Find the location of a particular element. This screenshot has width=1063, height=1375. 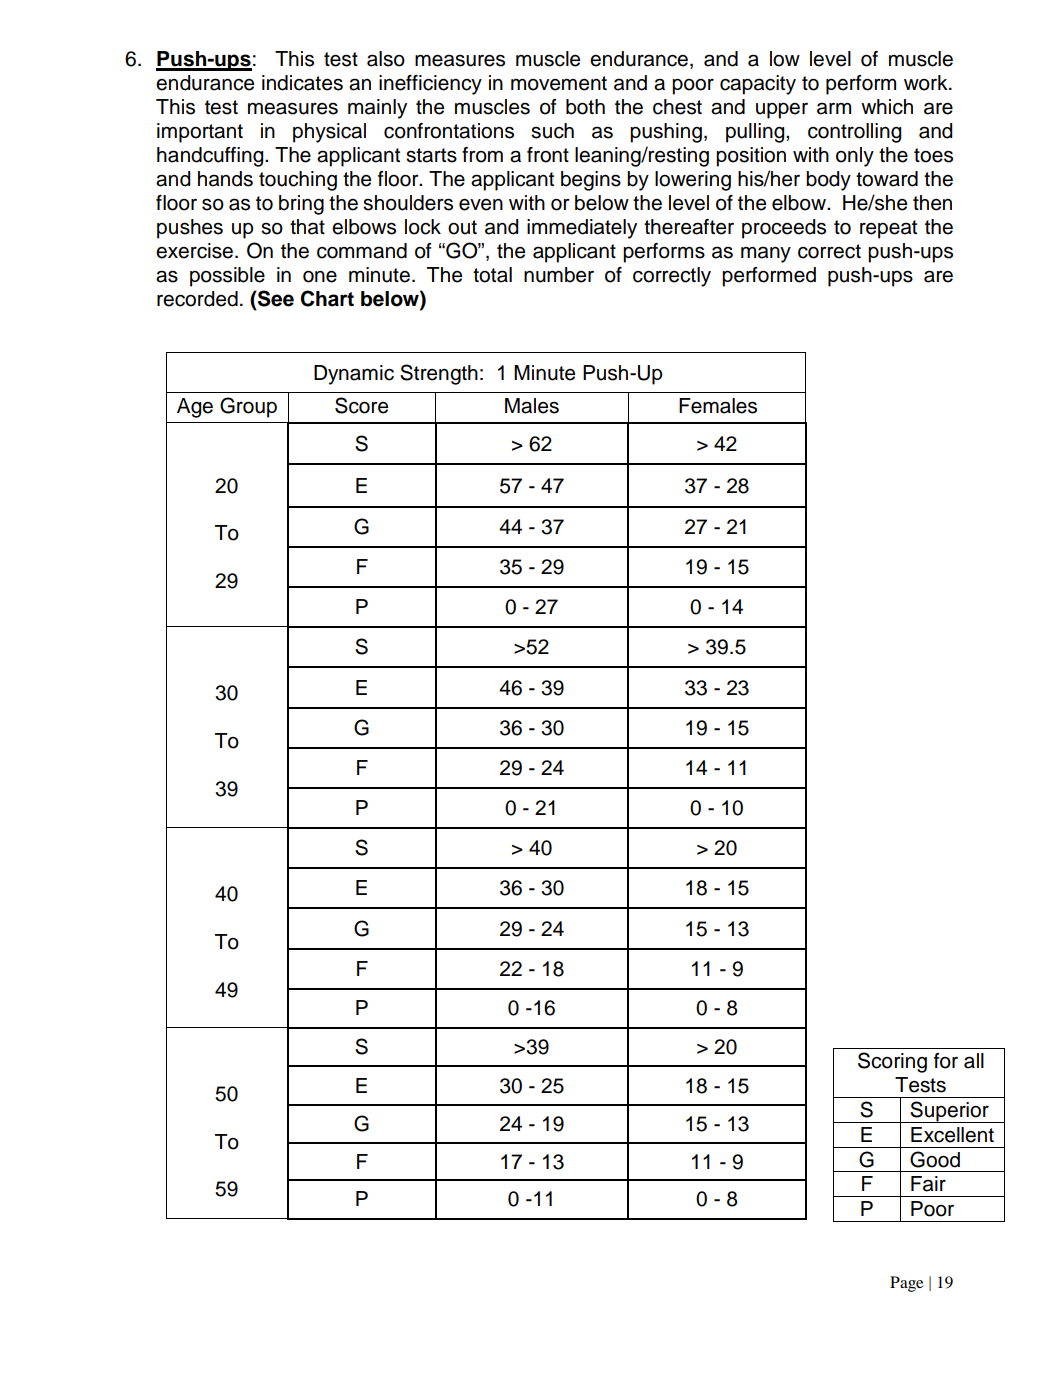

Page is located at coordinates (906, 1284).
